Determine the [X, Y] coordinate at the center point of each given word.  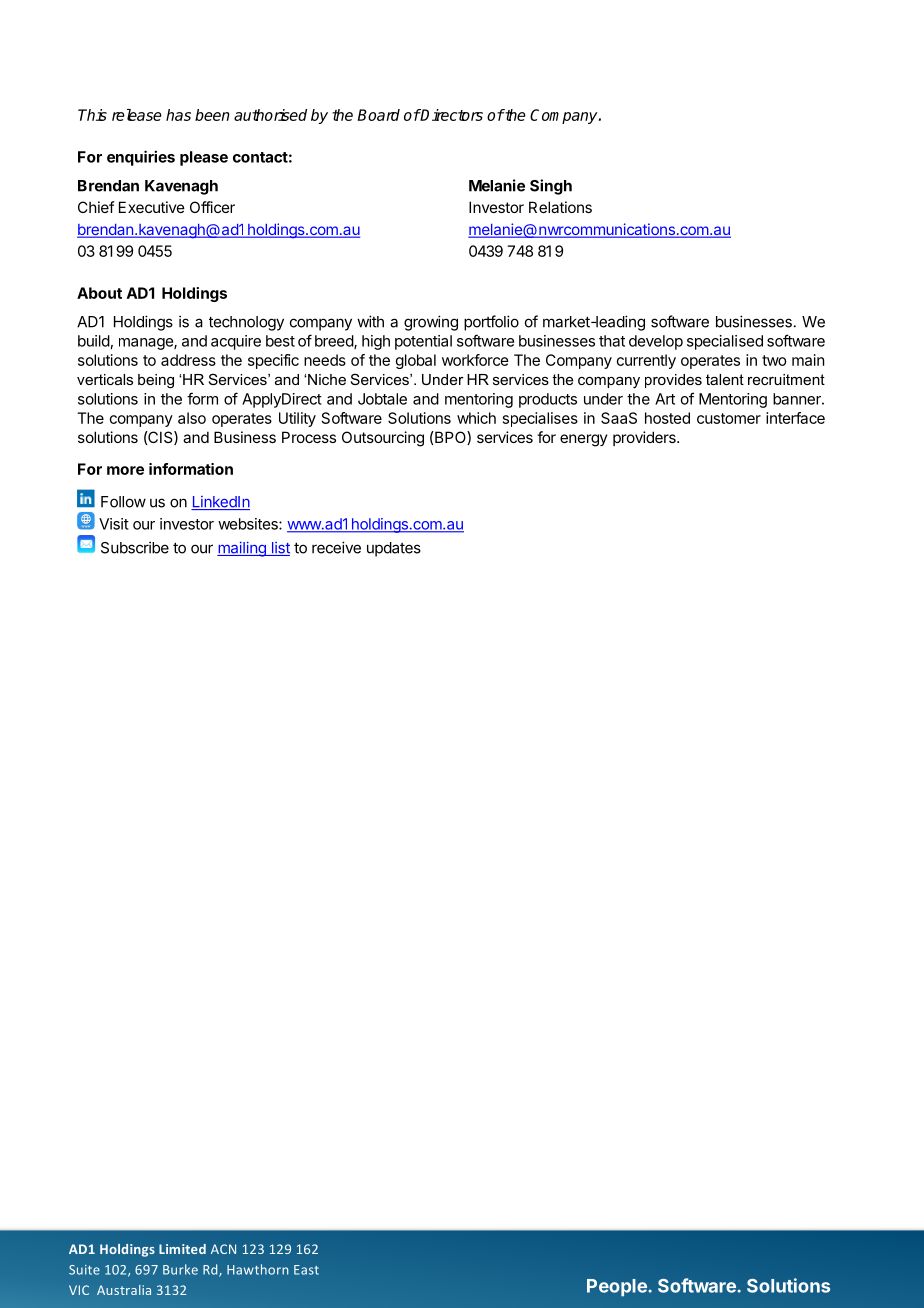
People [618, 1288]
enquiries [141, 158]
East [306, 1270]
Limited [182, 1249]
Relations [560, 207]
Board [378, 115]
